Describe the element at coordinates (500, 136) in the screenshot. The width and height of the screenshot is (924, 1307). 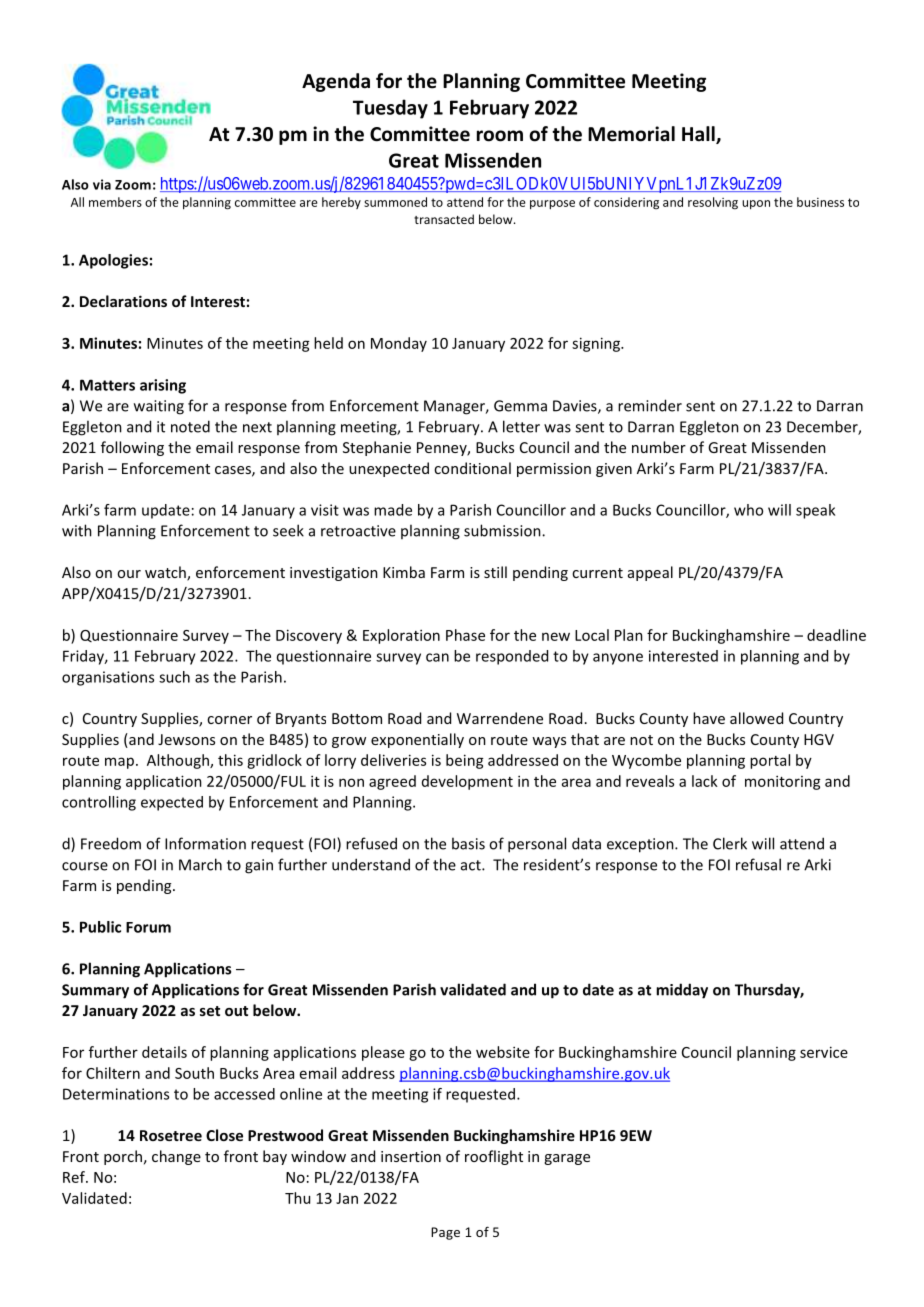
I see `room` at that location.
